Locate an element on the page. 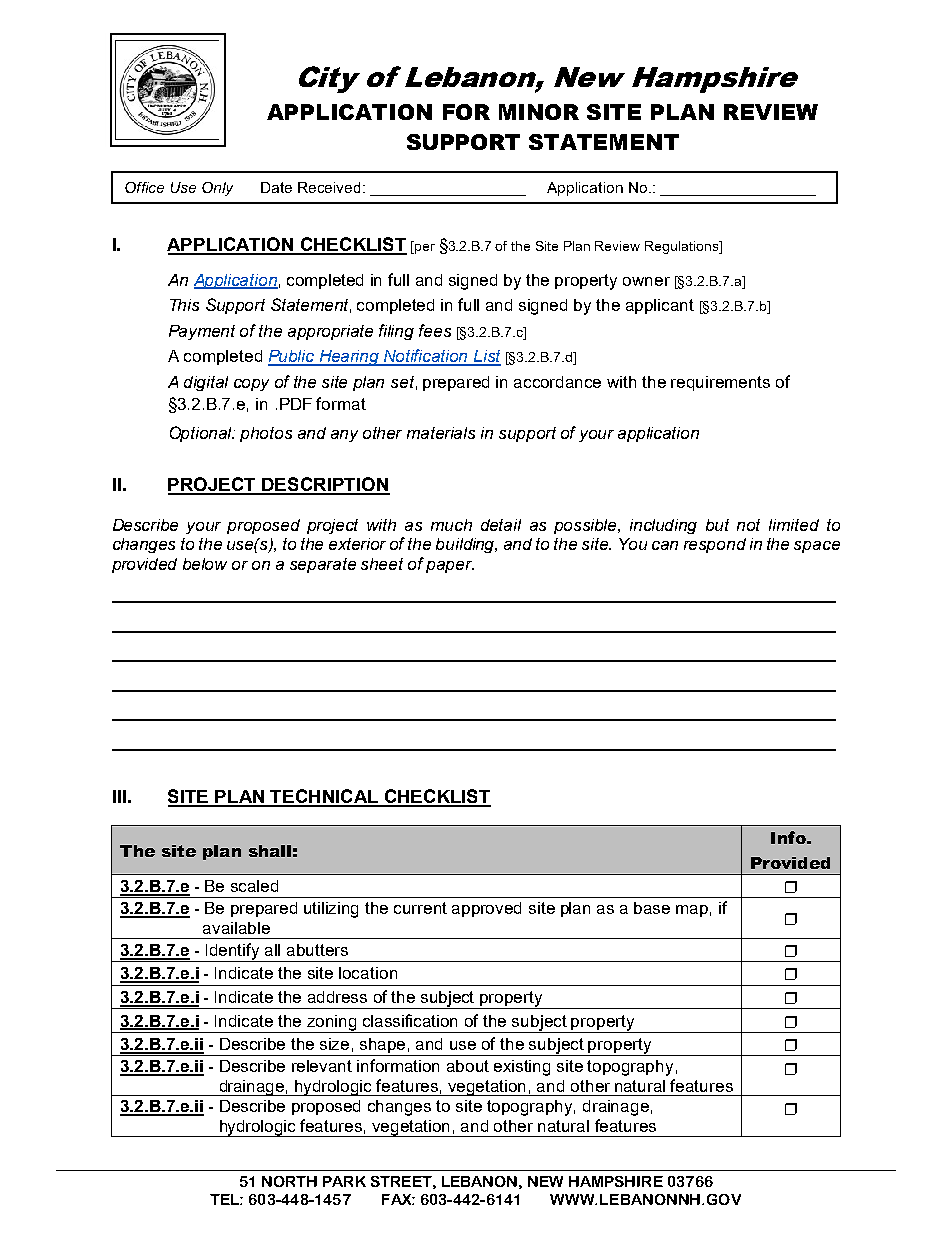 The height and width of the page is (1233, 952). FAX is located at coordinates (397, 1199).
